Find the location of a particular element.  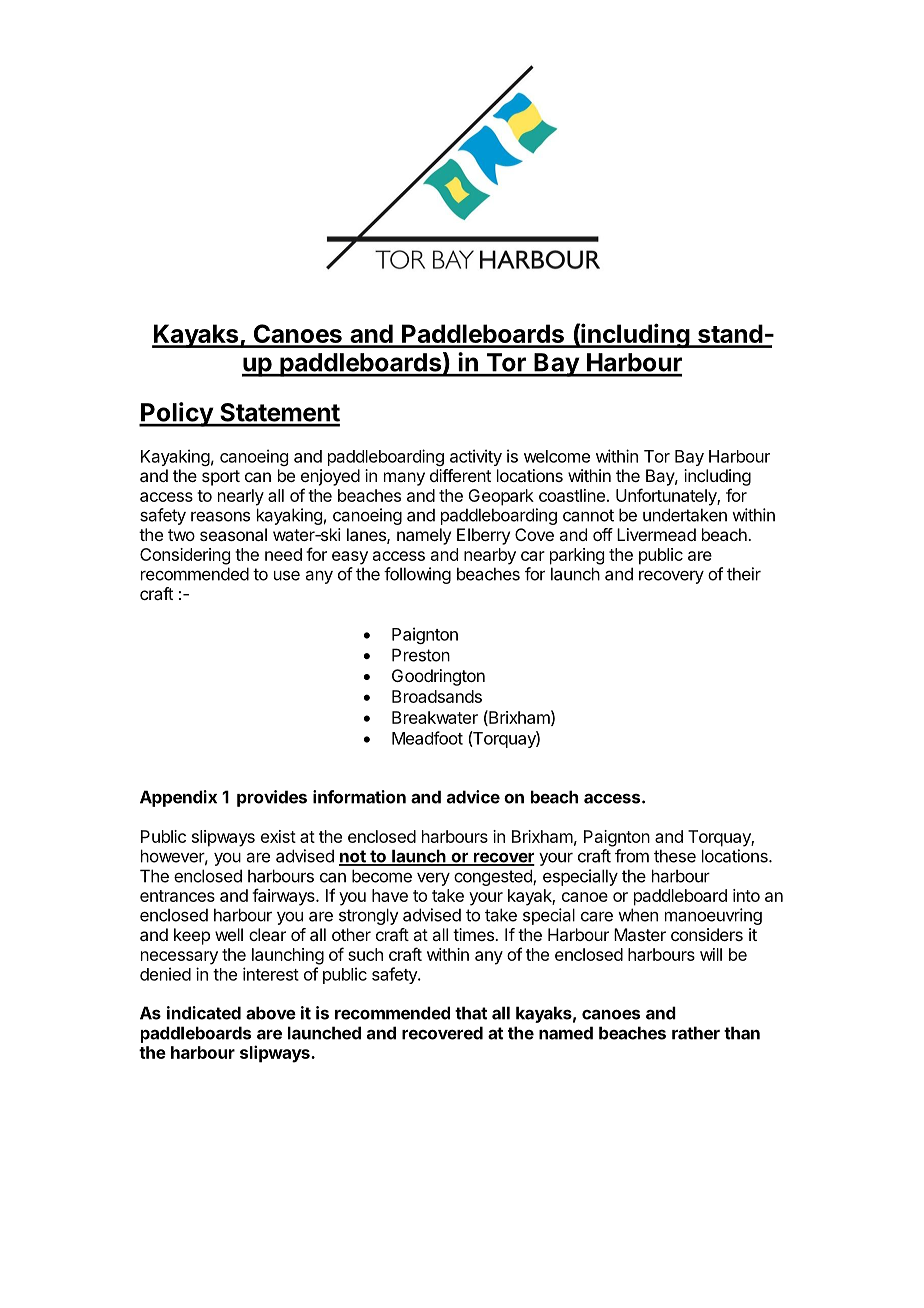

advice is located at coordinates (473, 797).
